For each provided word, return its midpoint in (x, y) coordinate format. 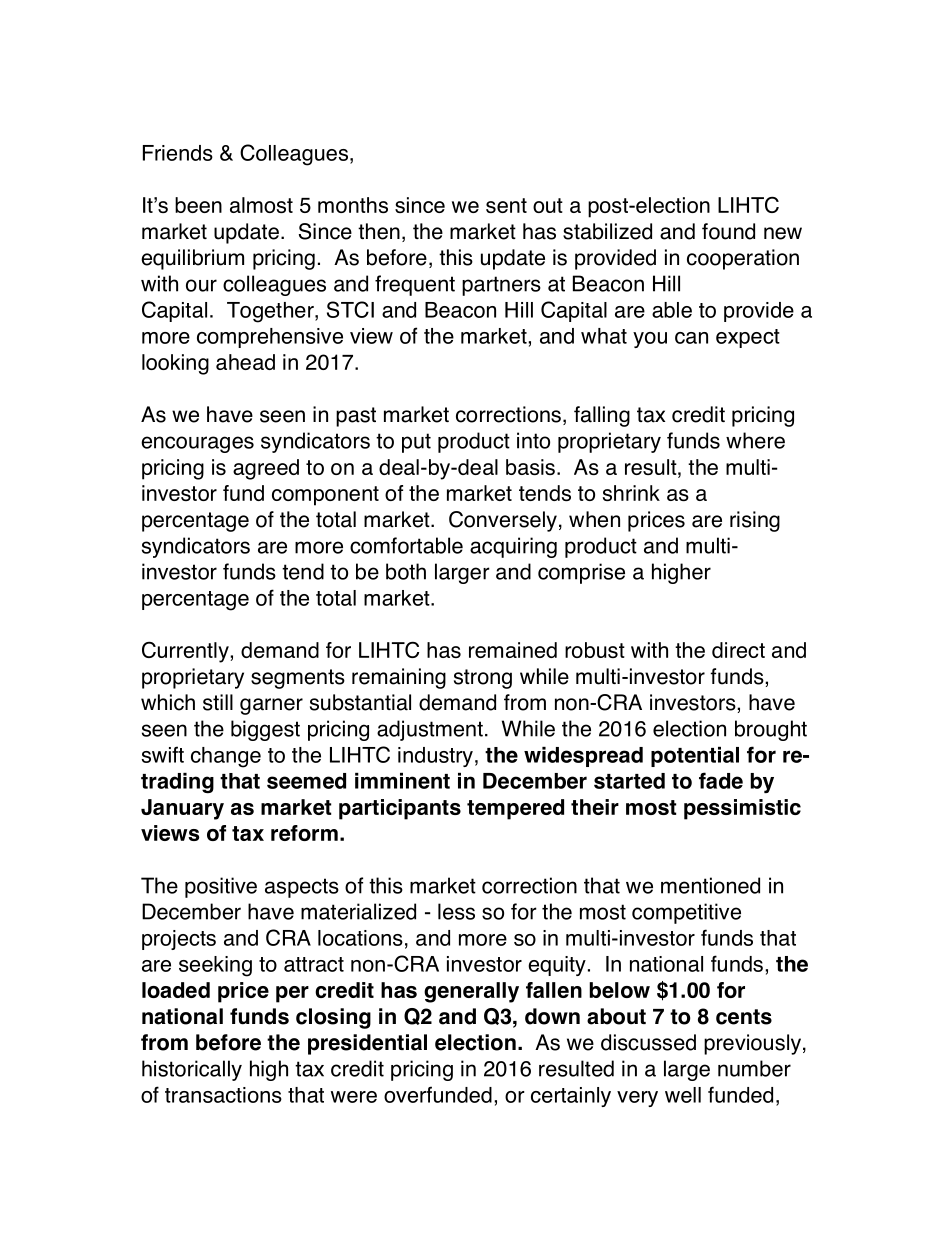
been (198, 205)
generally (471, 992)
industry (435, 757)
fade (721, 780)
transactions (223, 1095)
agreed (266, 469)
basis (530, 467)
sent (506, 205)
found (728, 231)
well (683, 1095)
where (755, 440)
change (226, 757)
